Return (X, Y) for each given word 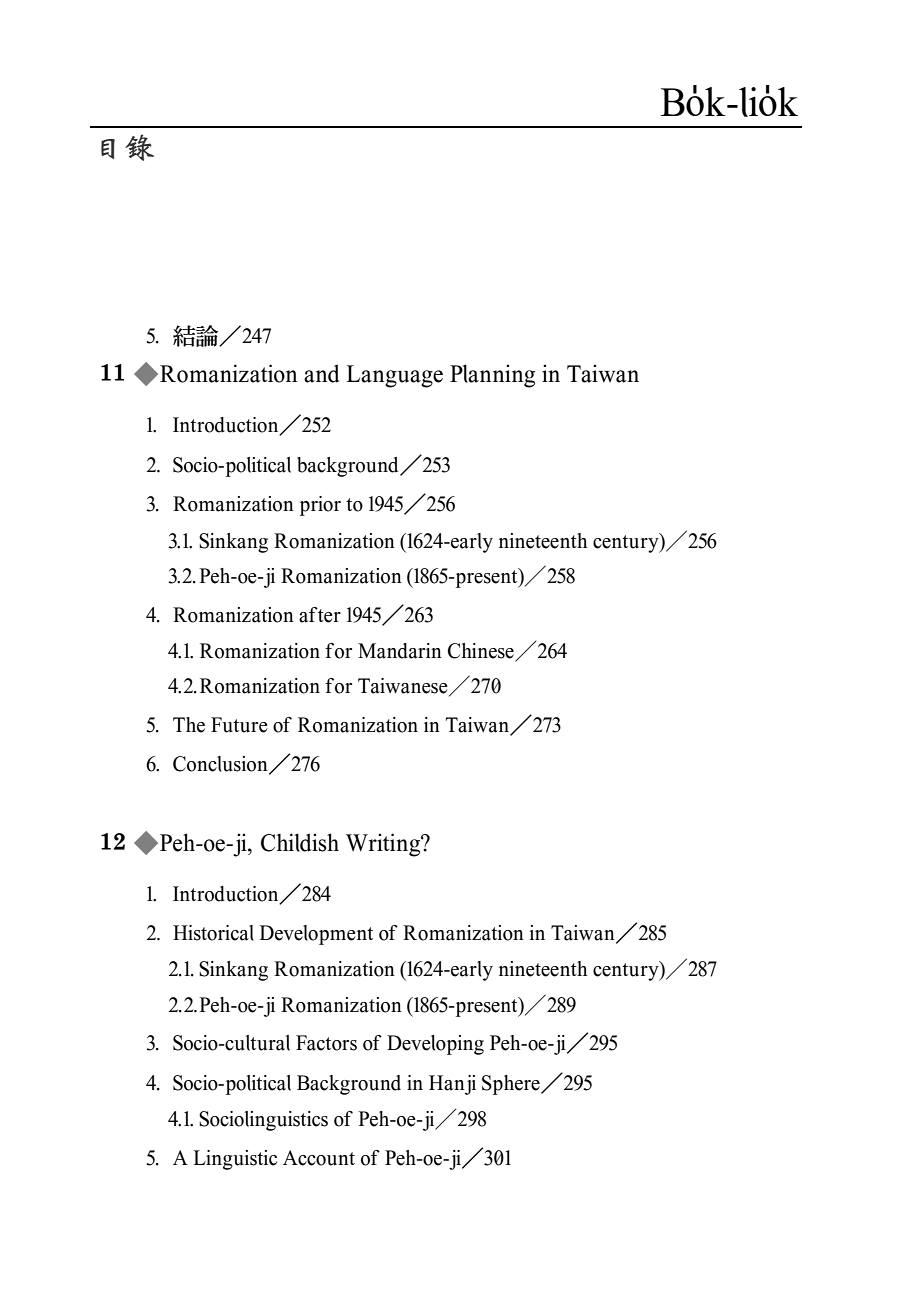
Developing (435, 1045)
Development (316, 935)
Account (319, 1158)
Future (239, 725)
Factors (326, 1043)
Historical (213, 933)
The (189, 725)
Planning (492, 376)
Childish (300, 842)
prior (320, 506)
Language (395, 376)
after (320, 615)
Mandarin (400, 651)
